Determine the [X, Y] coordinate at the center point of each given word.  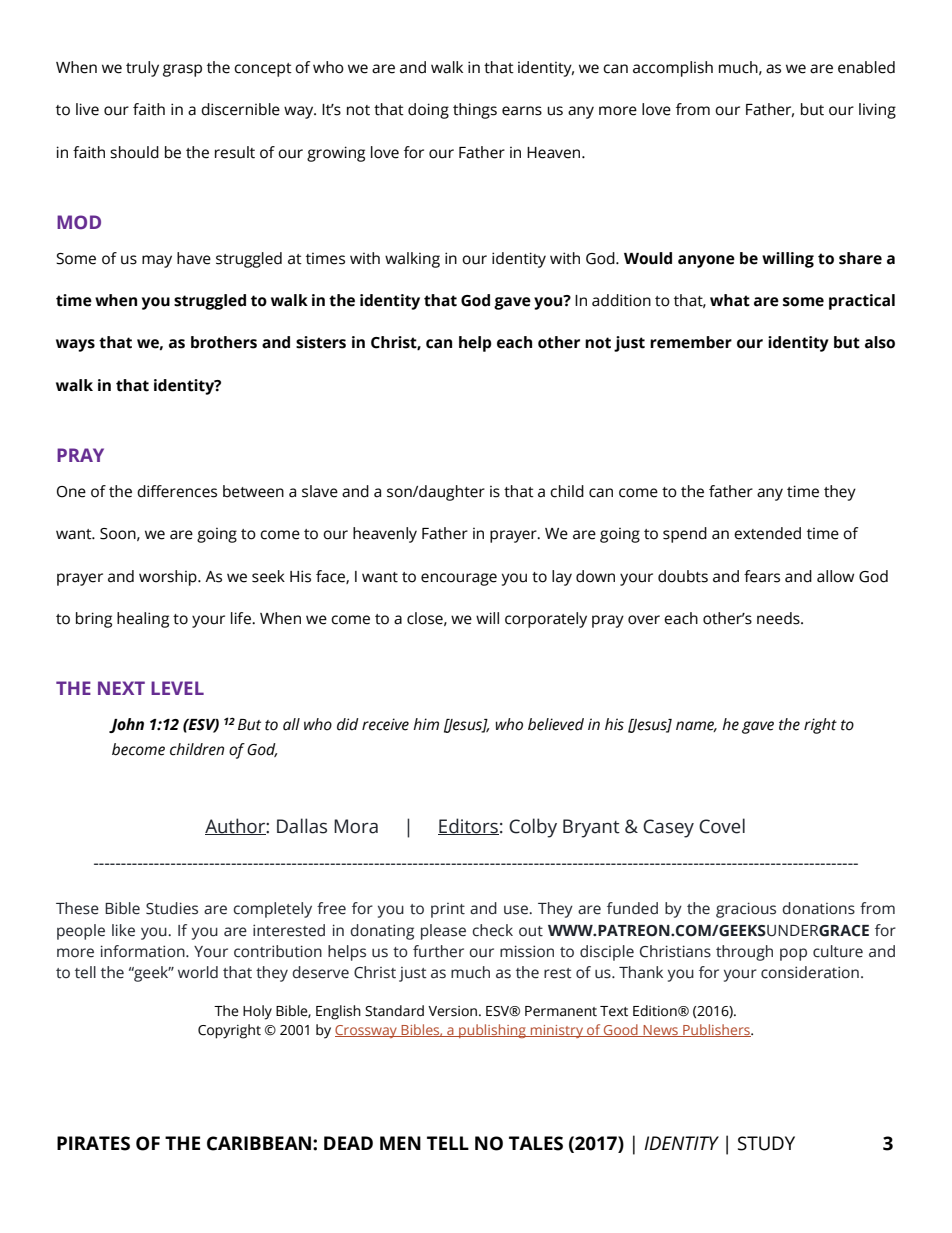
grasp [182, 70]
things [475, 111]
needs [779, 618]
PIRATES [93, 1143]
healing [143, 620]
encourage [459, 579]
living [877, 111]
